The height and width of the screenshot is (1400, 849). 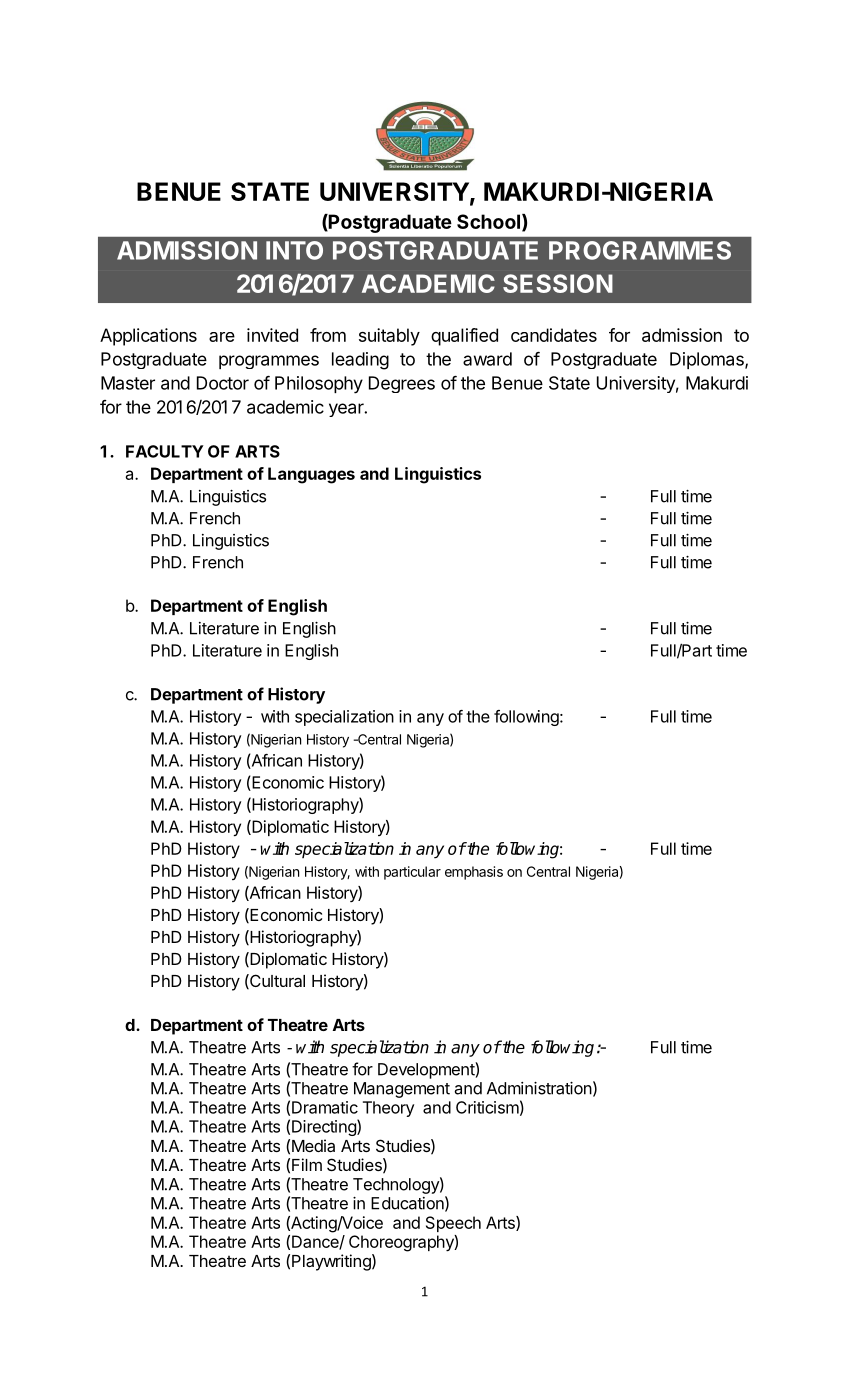 What do you see at coordinates (539, 1088) in the screenshot?
I see `Administration` at bounding box center [539, 1088].
